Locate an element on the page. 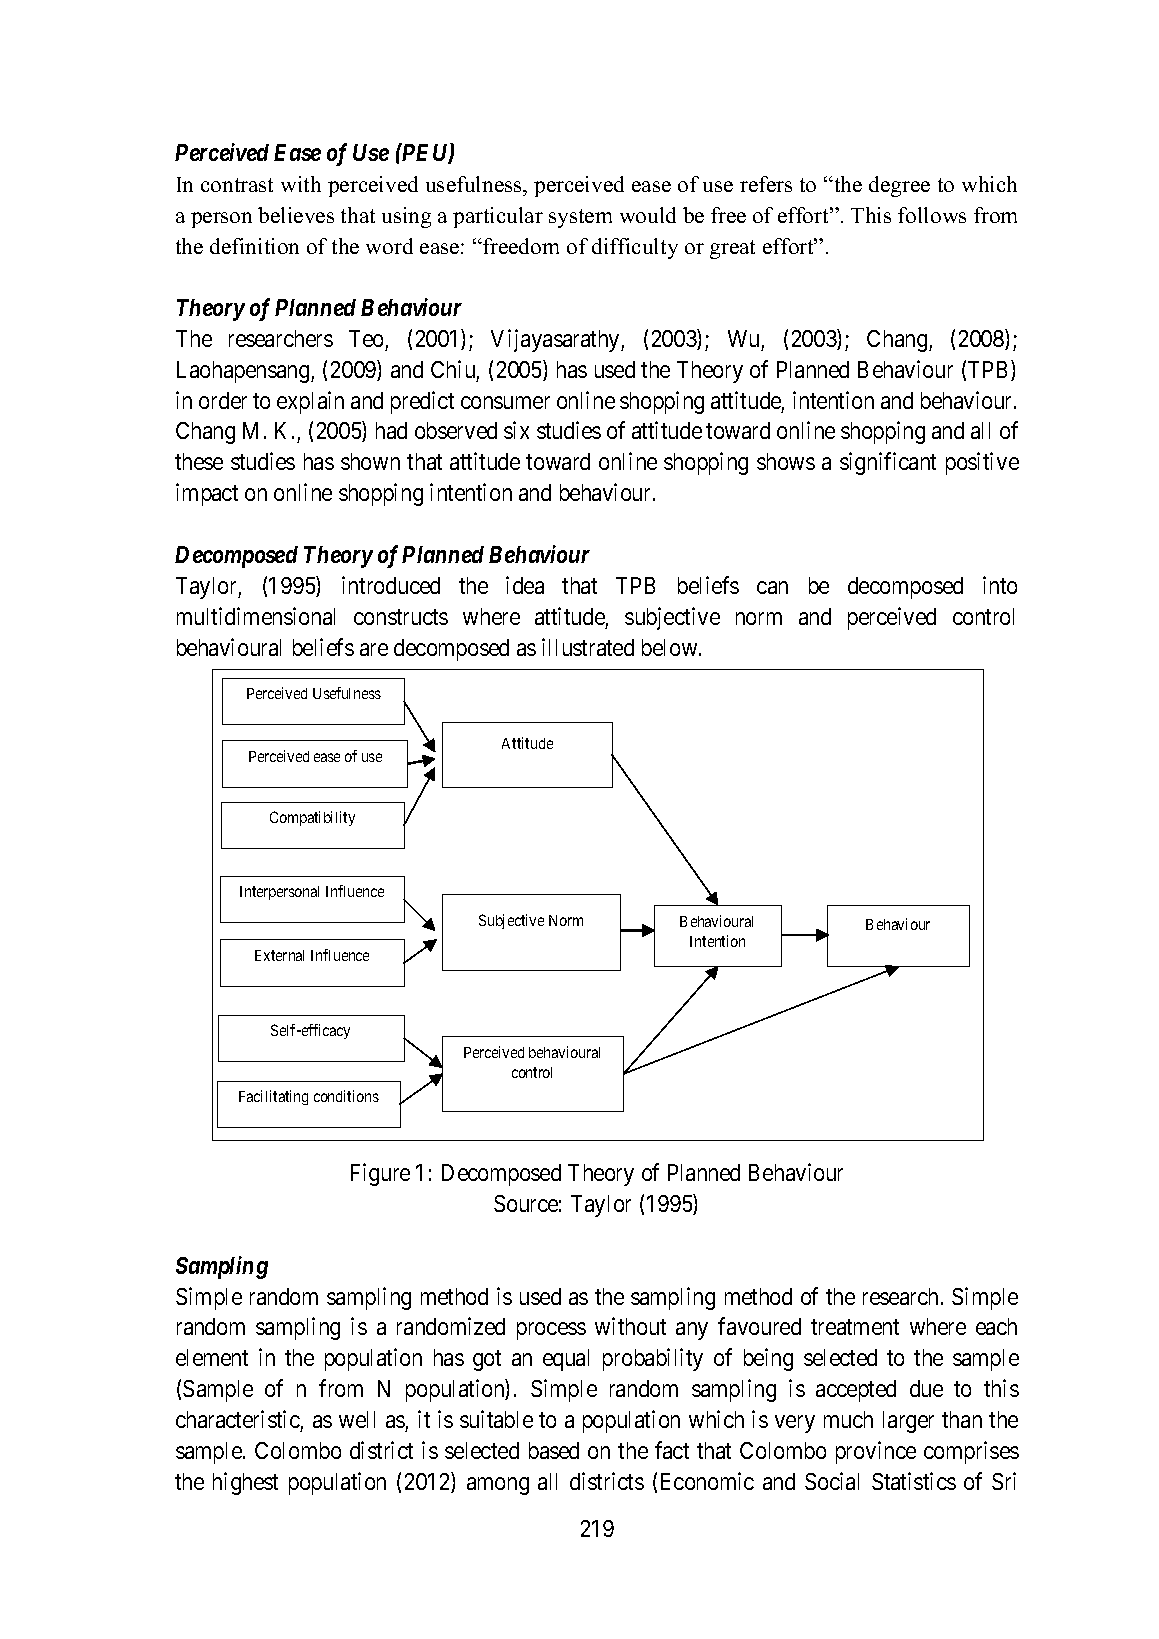  system is located at coordinates (580, 218).
